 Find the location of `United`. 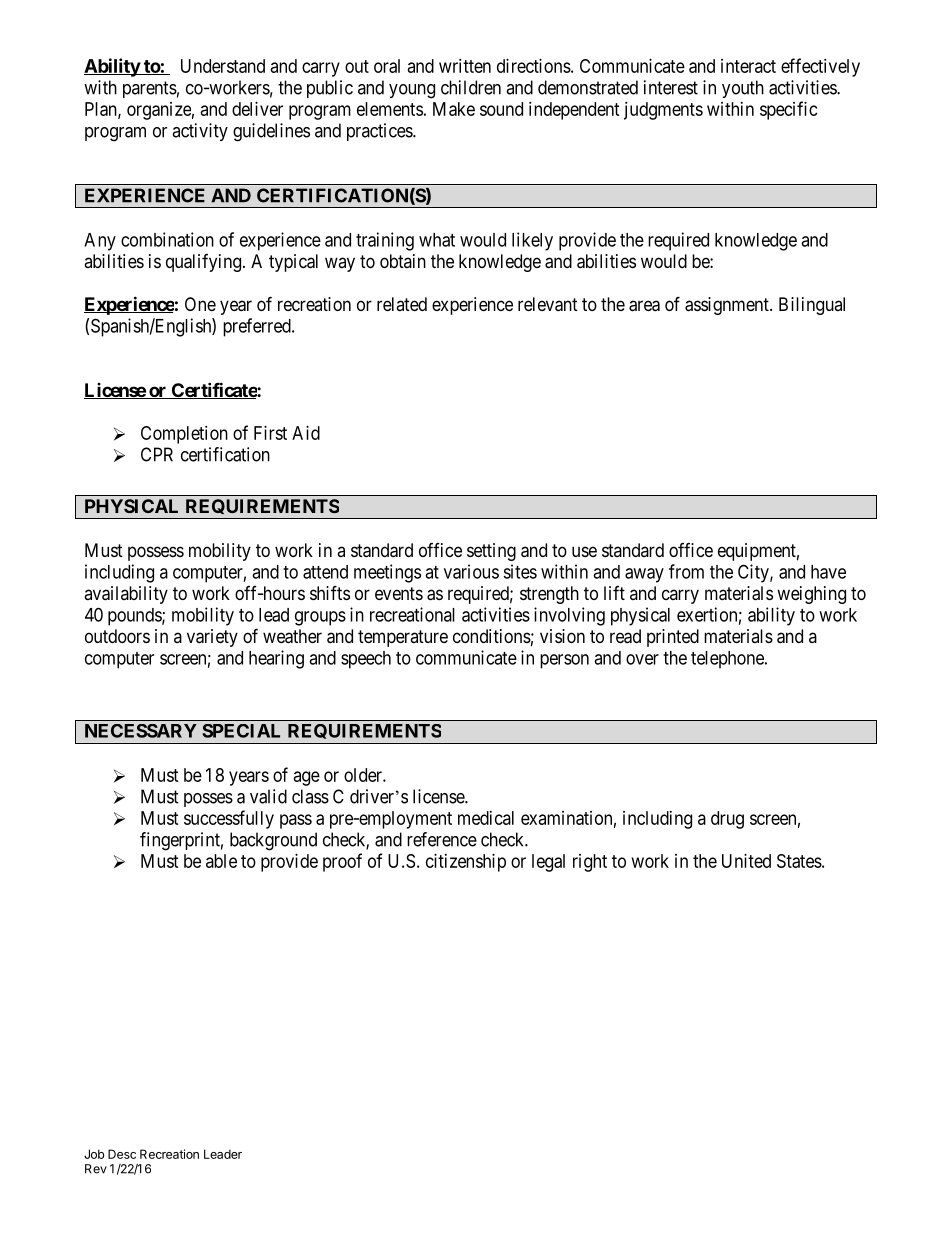

United is located at coordinates (746, 861).
